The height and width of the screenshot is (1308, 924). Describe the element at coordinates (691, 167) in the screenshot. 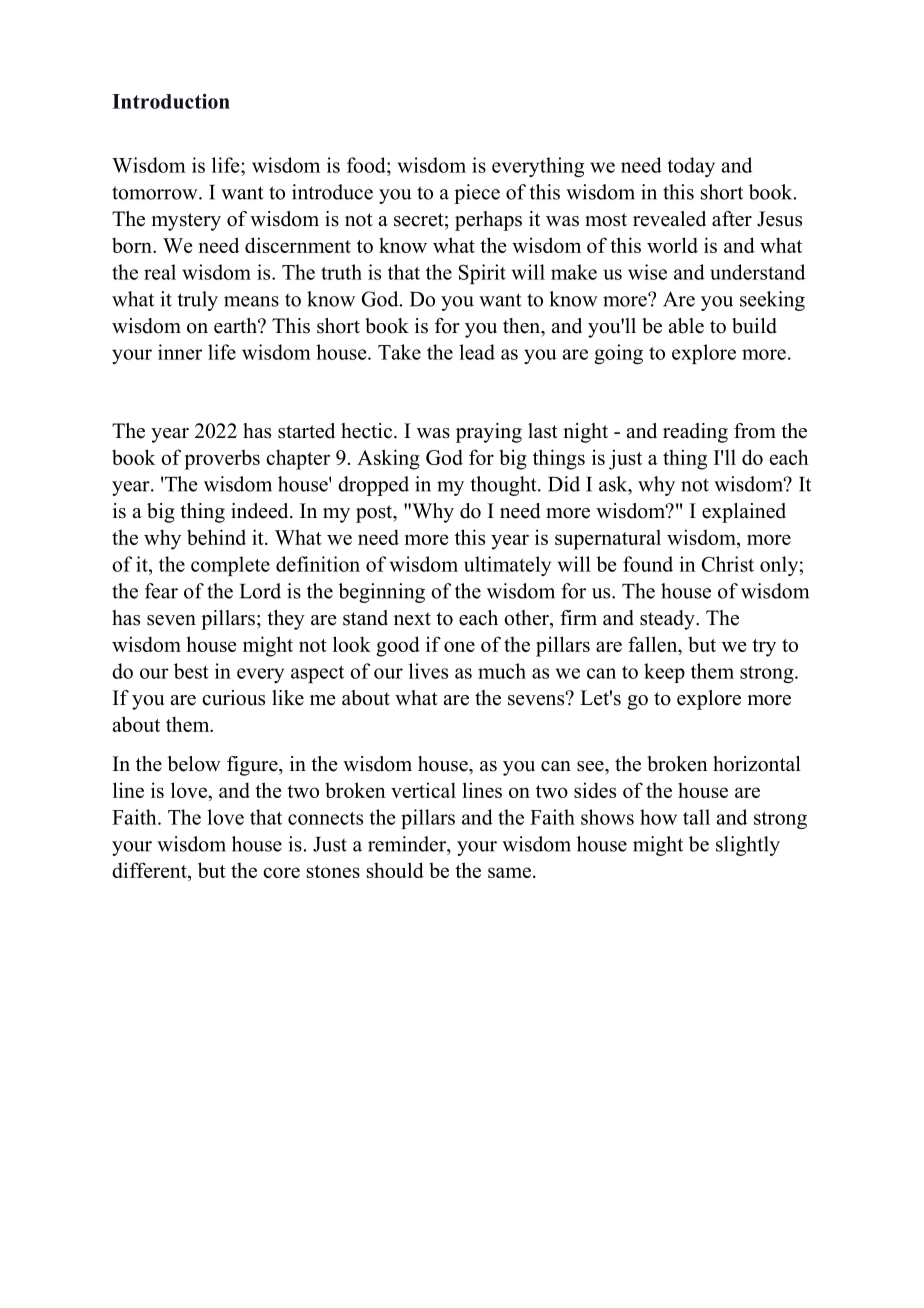

I see `today` at that location.
